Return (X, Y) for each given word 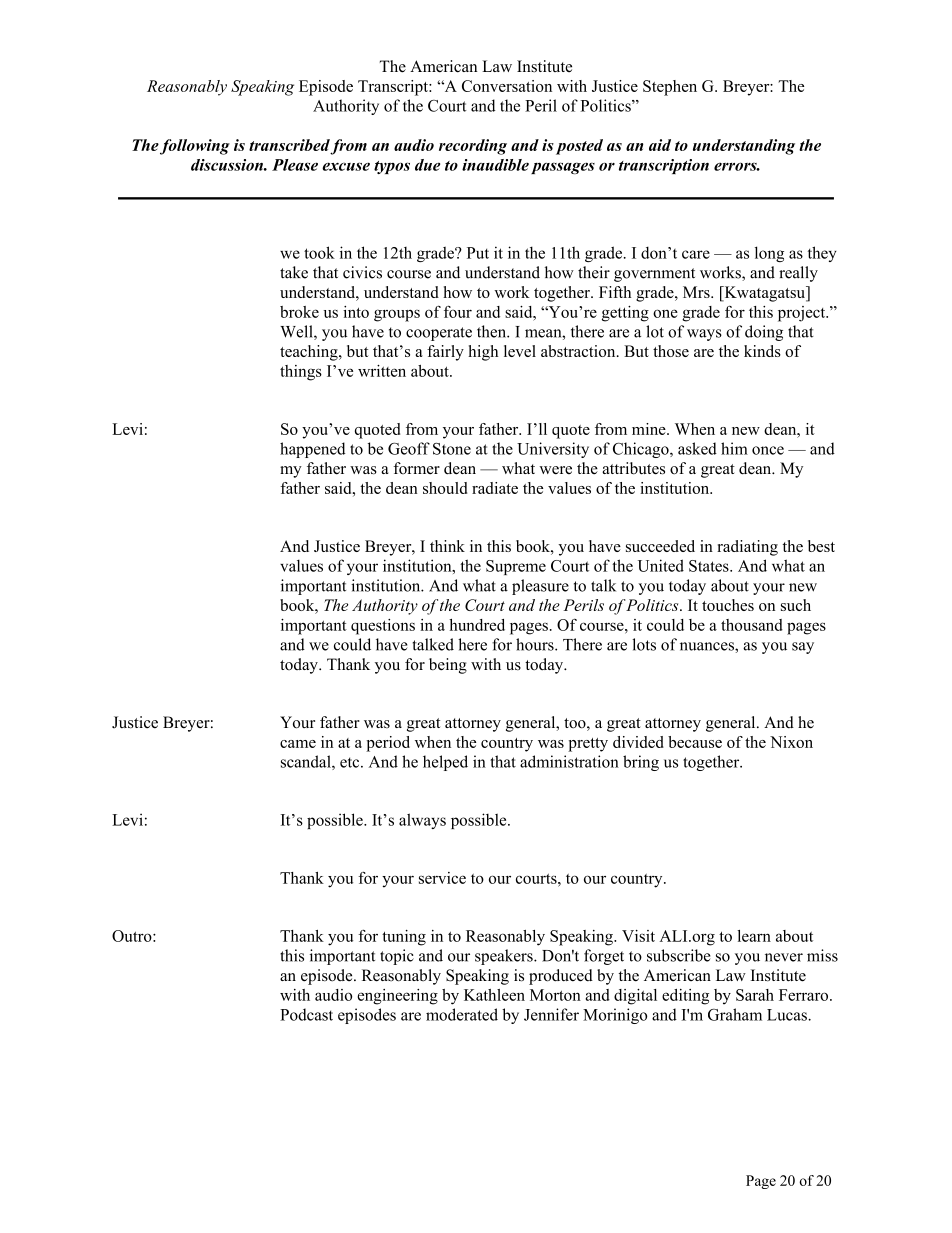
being (448, 666)
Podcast (306, 1014)
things (301, 373)
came (298, 744)
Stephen (670, 88)
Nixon (791, 742)
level (520, 351)
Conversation (507, 86)
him (734, 448)
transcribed (289, 145)
